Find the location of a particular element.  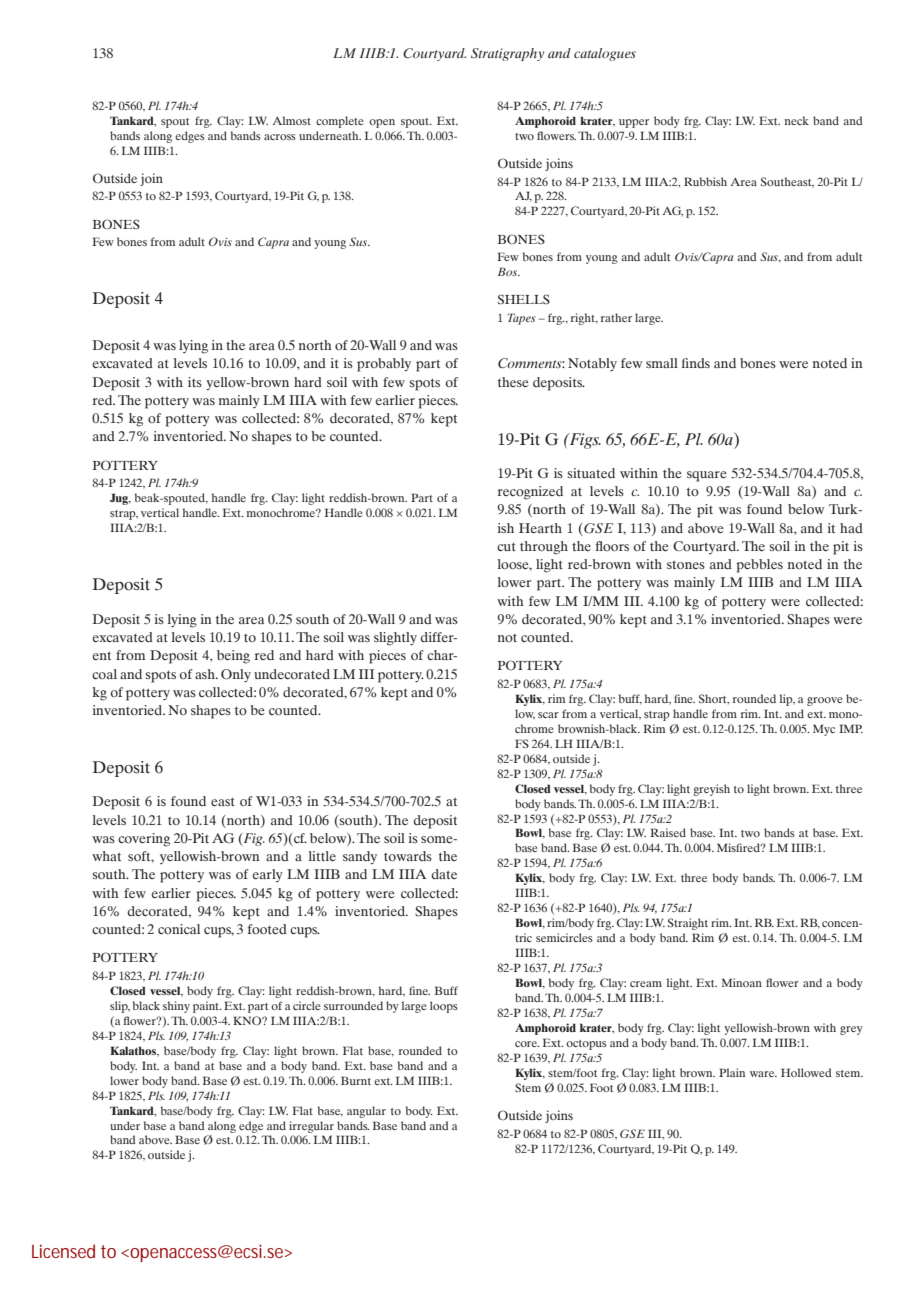

Stratigraphy is located at coordinates (507, 54).
